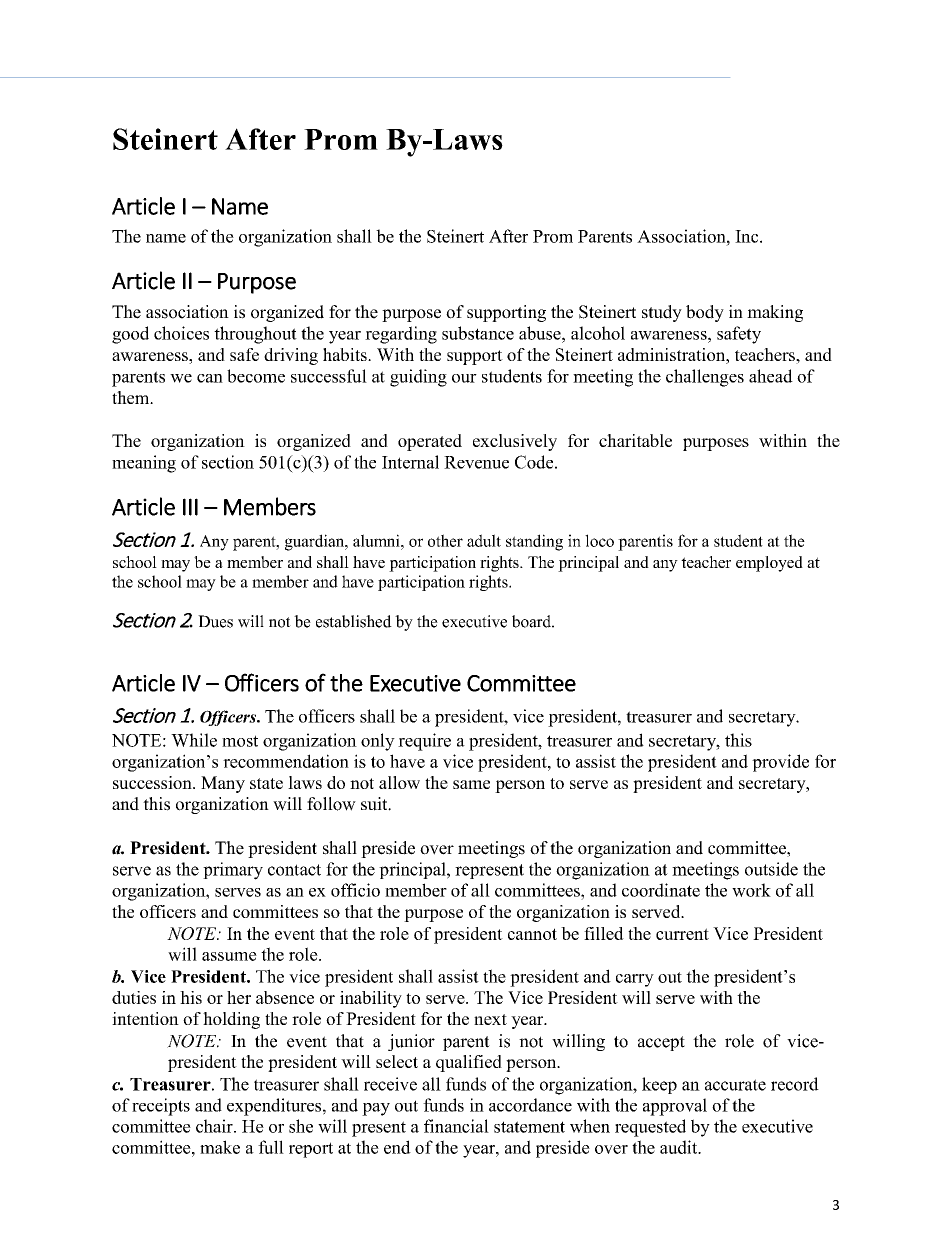 The width and height of the document is (952, 1233). What do you see at coordinates (478, 333) in the document?
I see `substance` at bounding box center [478, 333].
